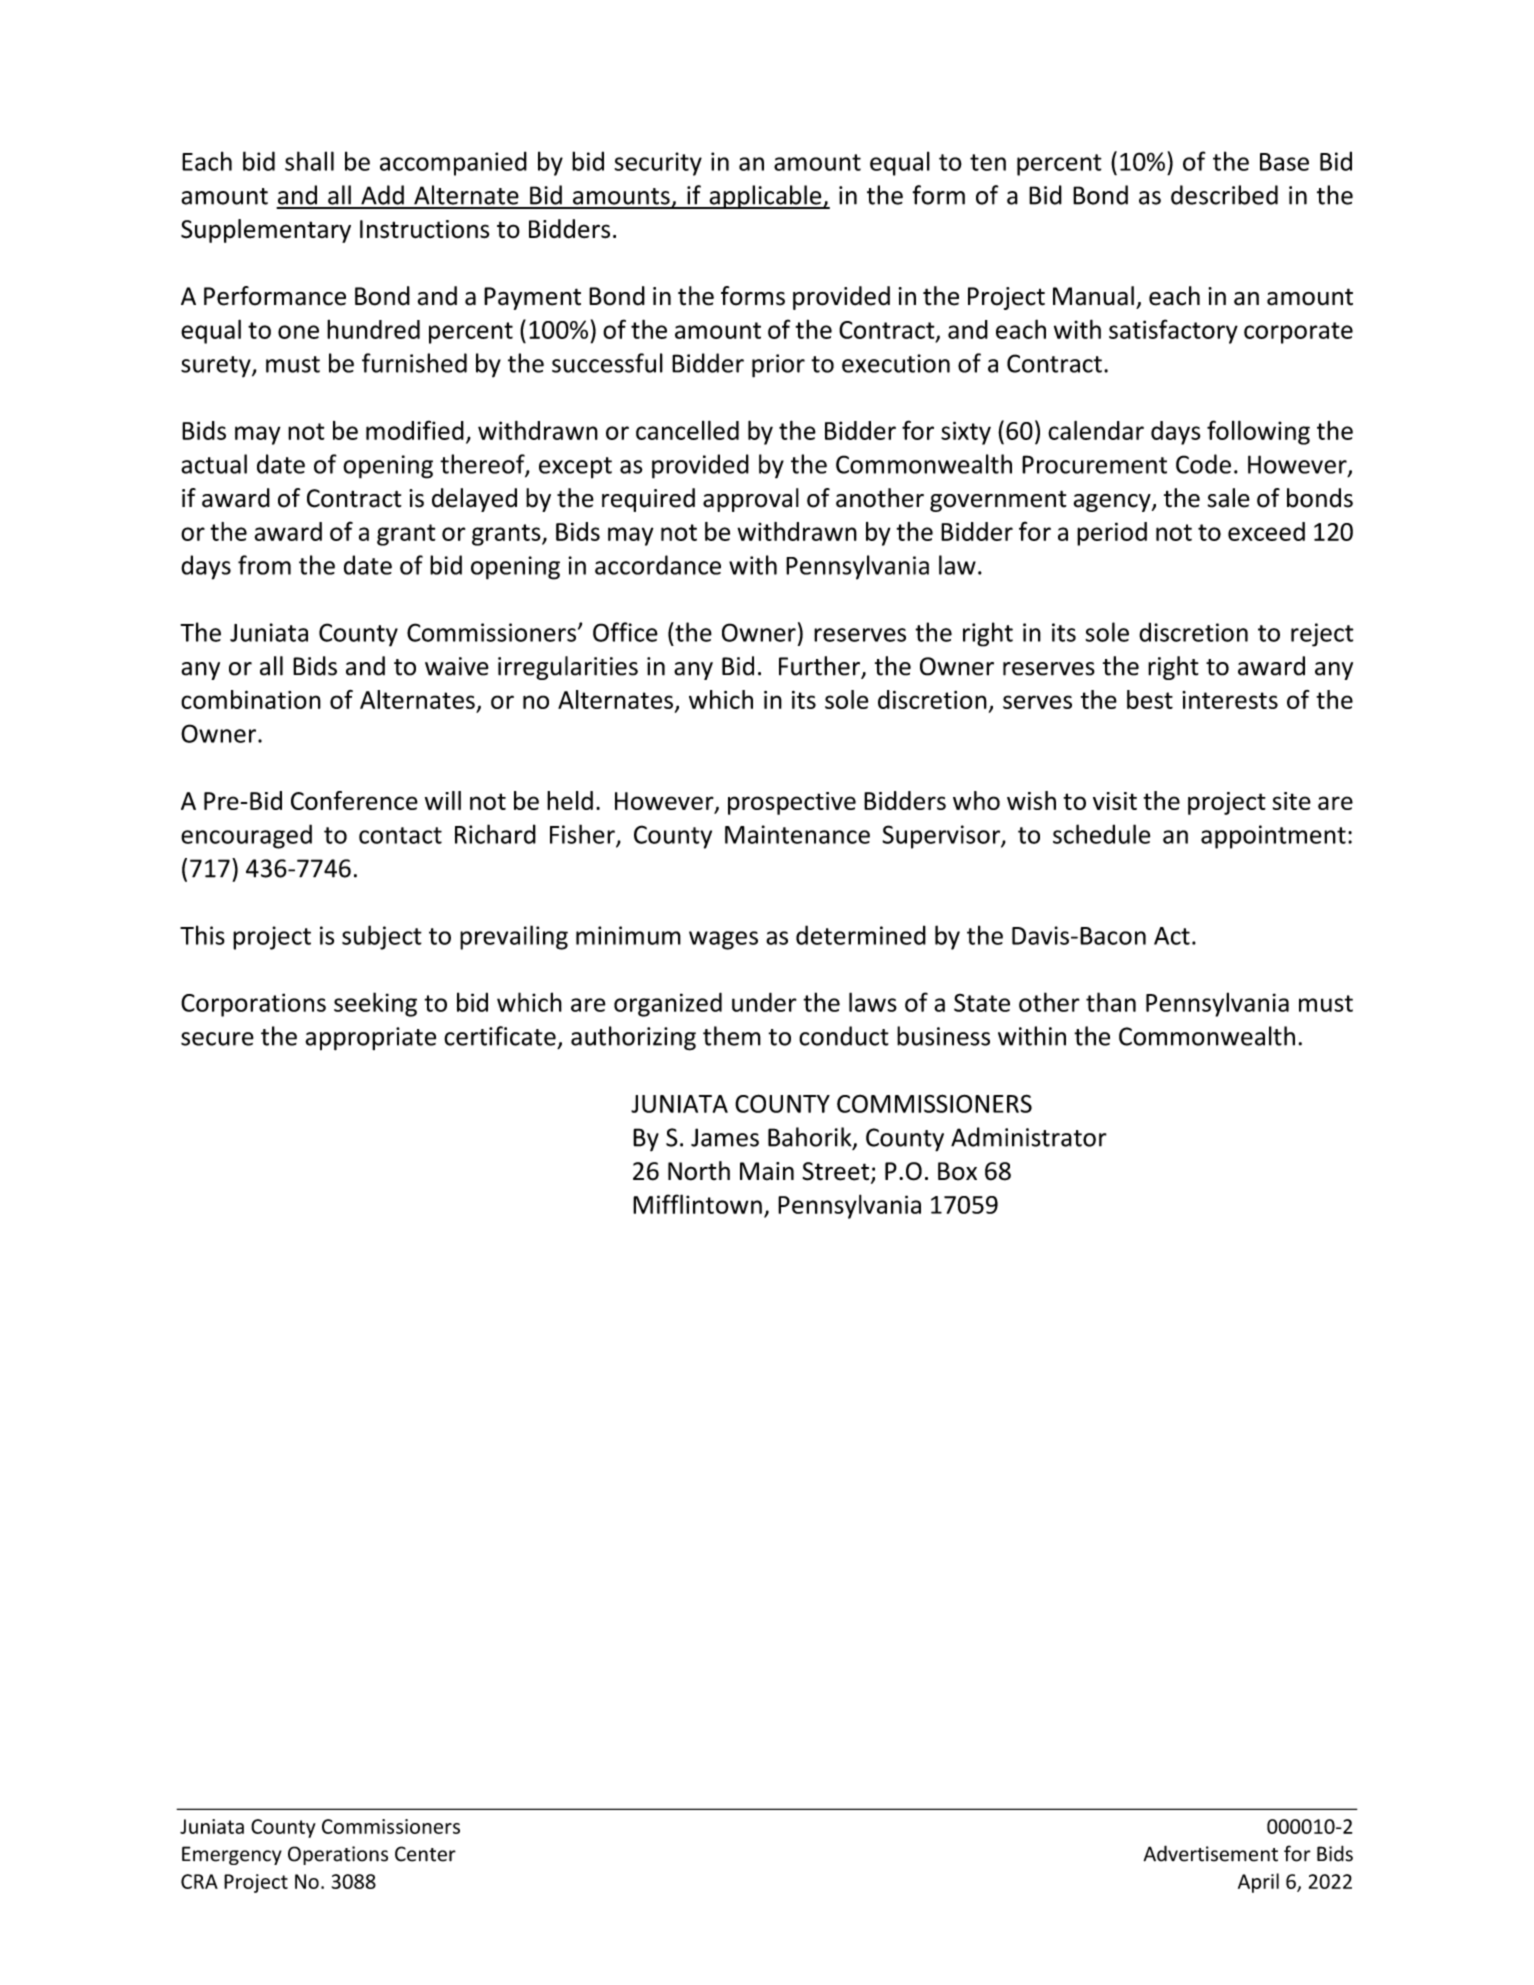  I want to click on Conference, so click(354, 800).
